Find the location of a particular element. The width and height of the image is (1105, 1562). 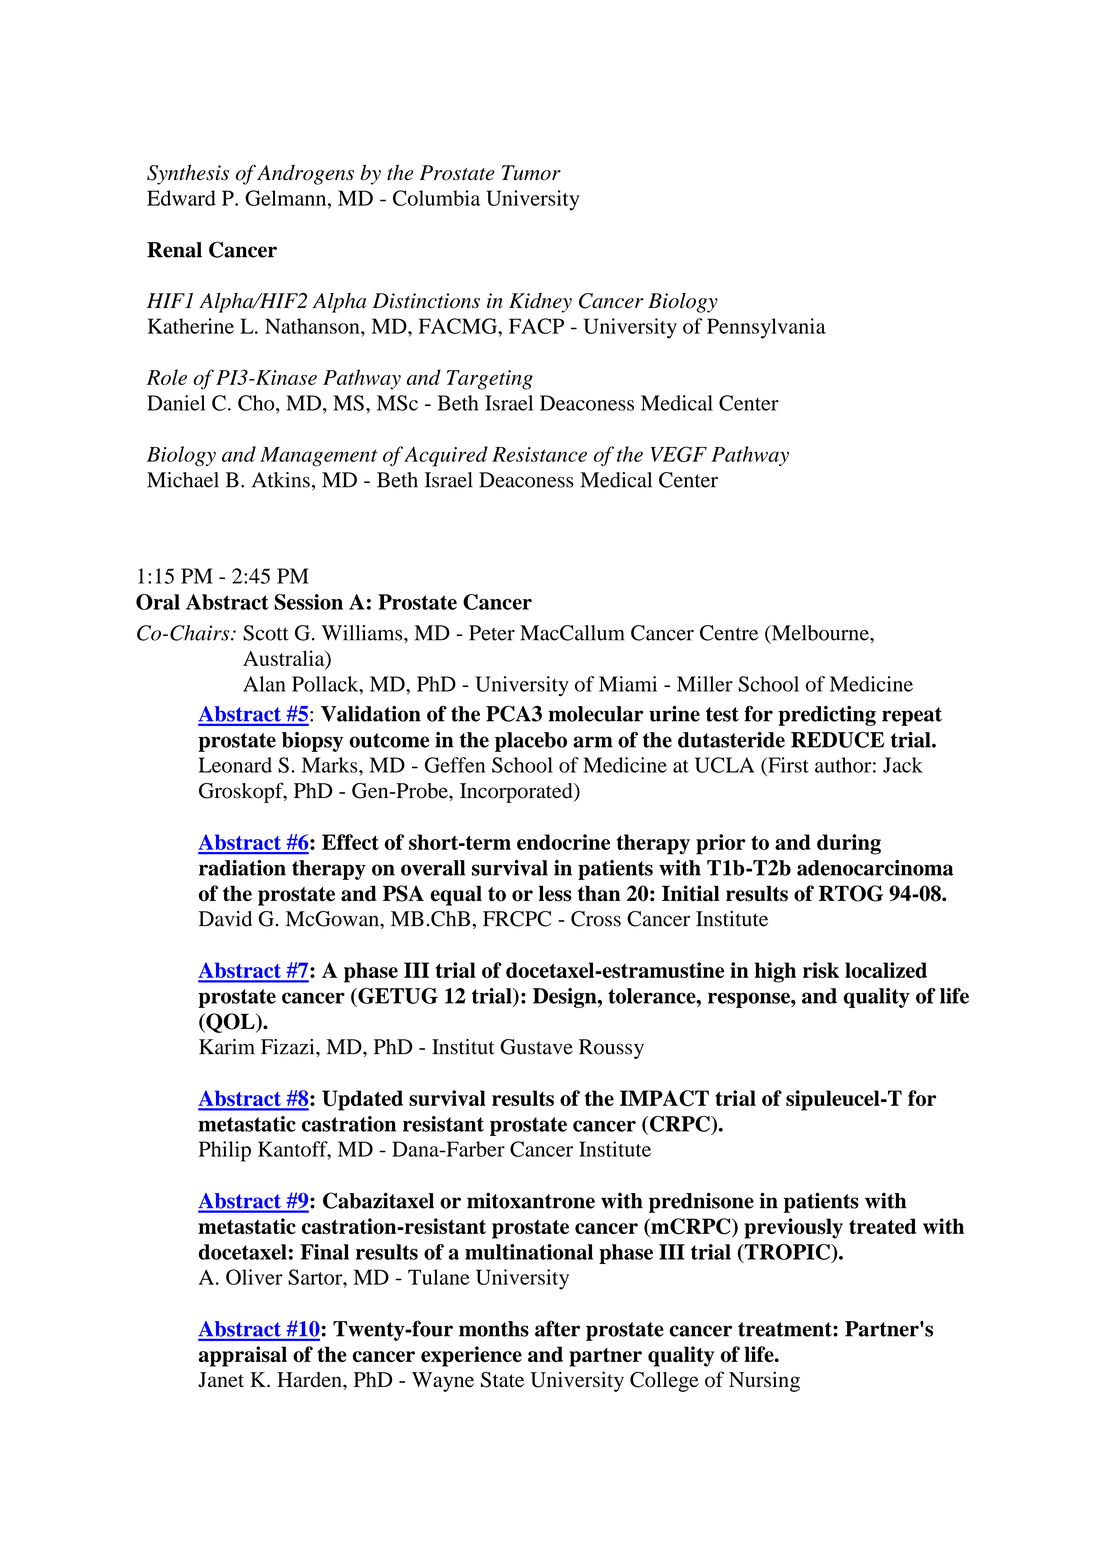

risk is located at coordinates (821, 970).
